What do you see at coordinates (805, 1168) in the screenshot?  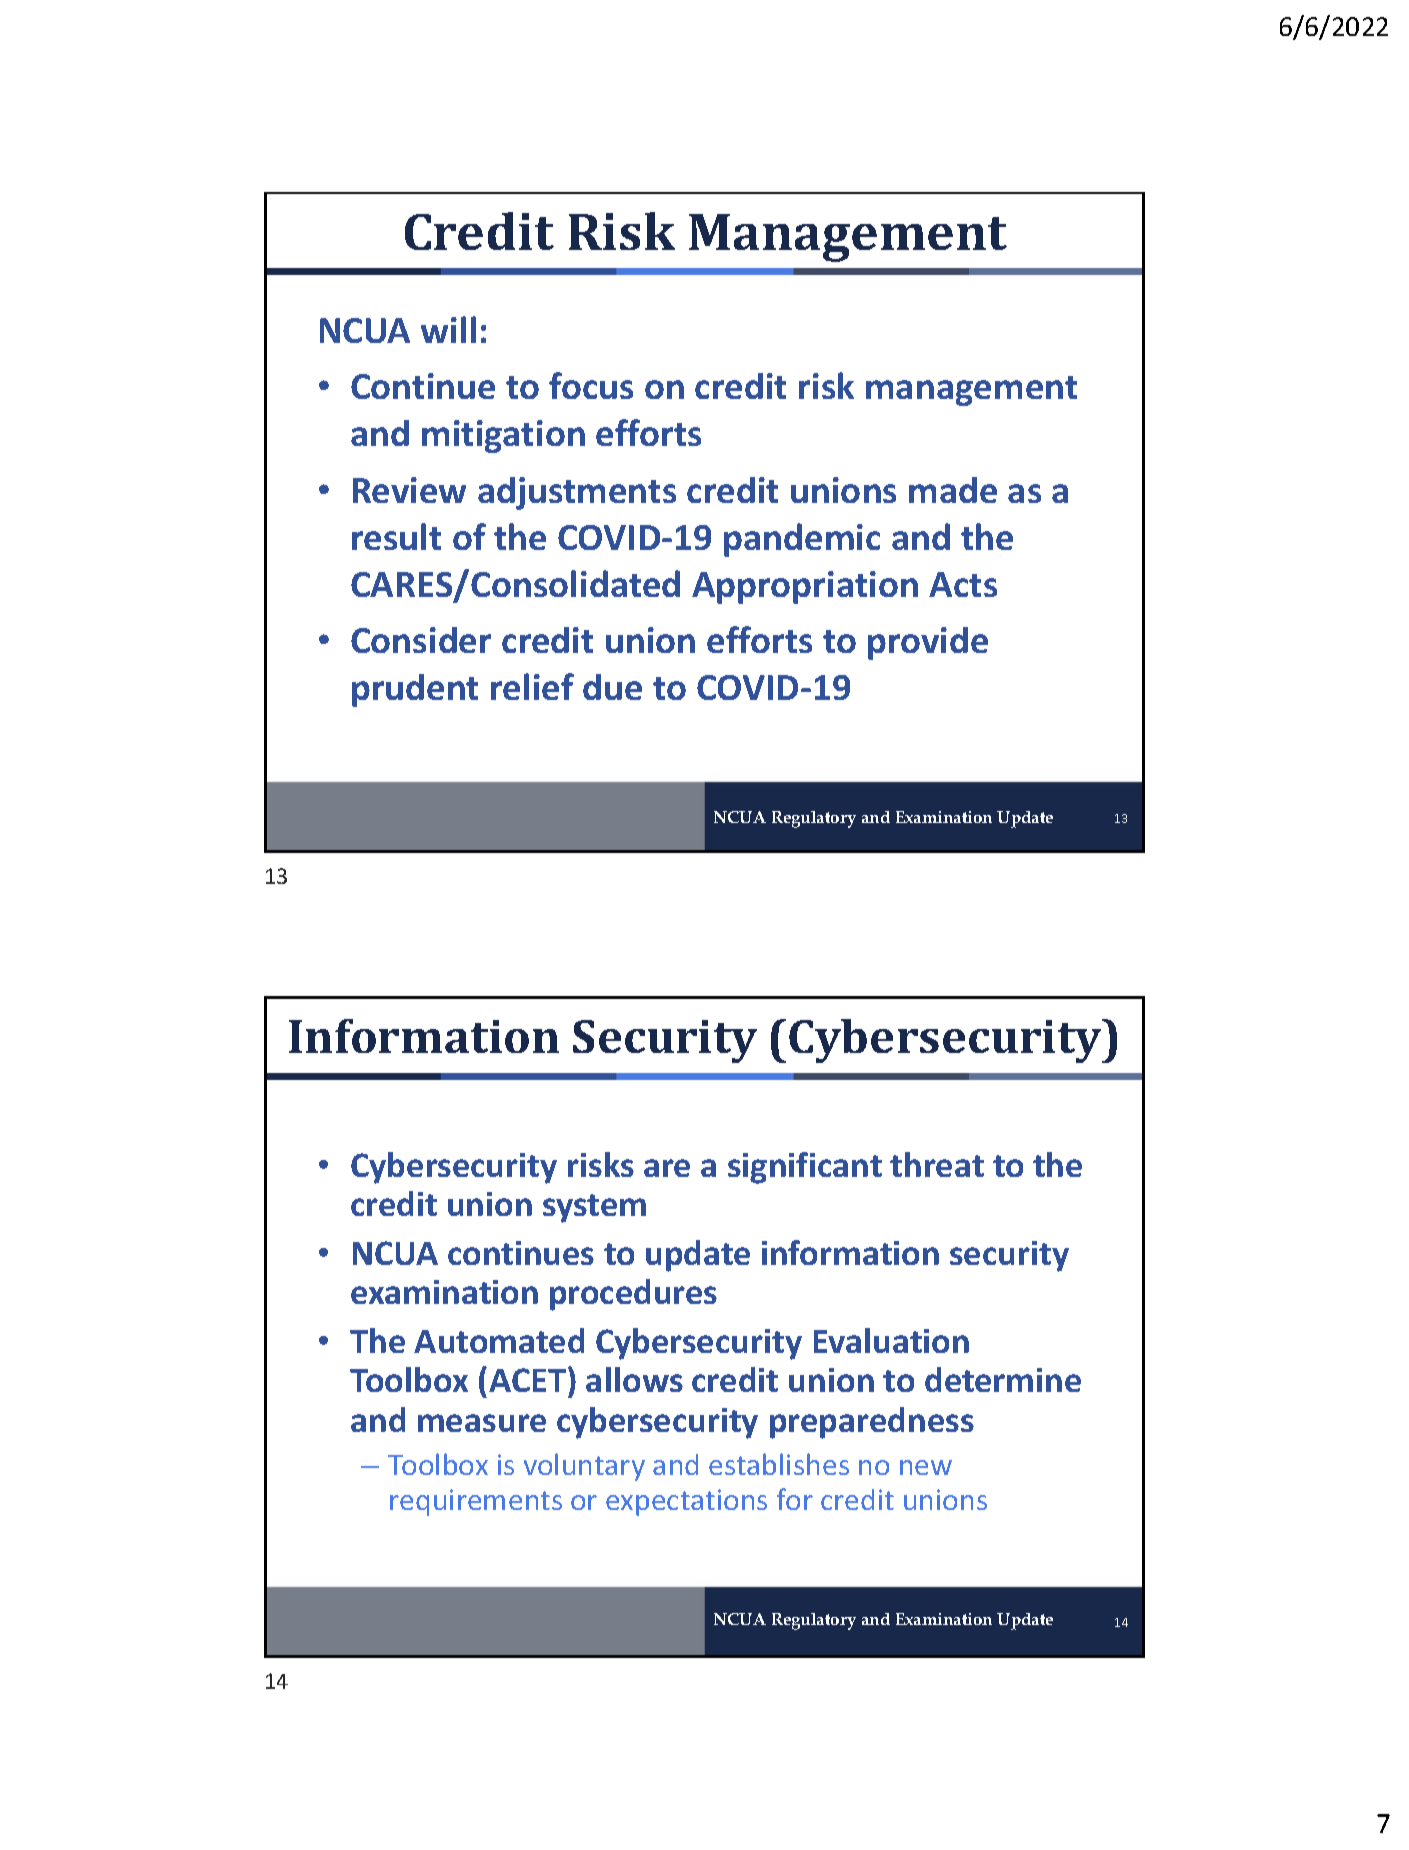 I see `significant` at bounding box center [805, 1168].
